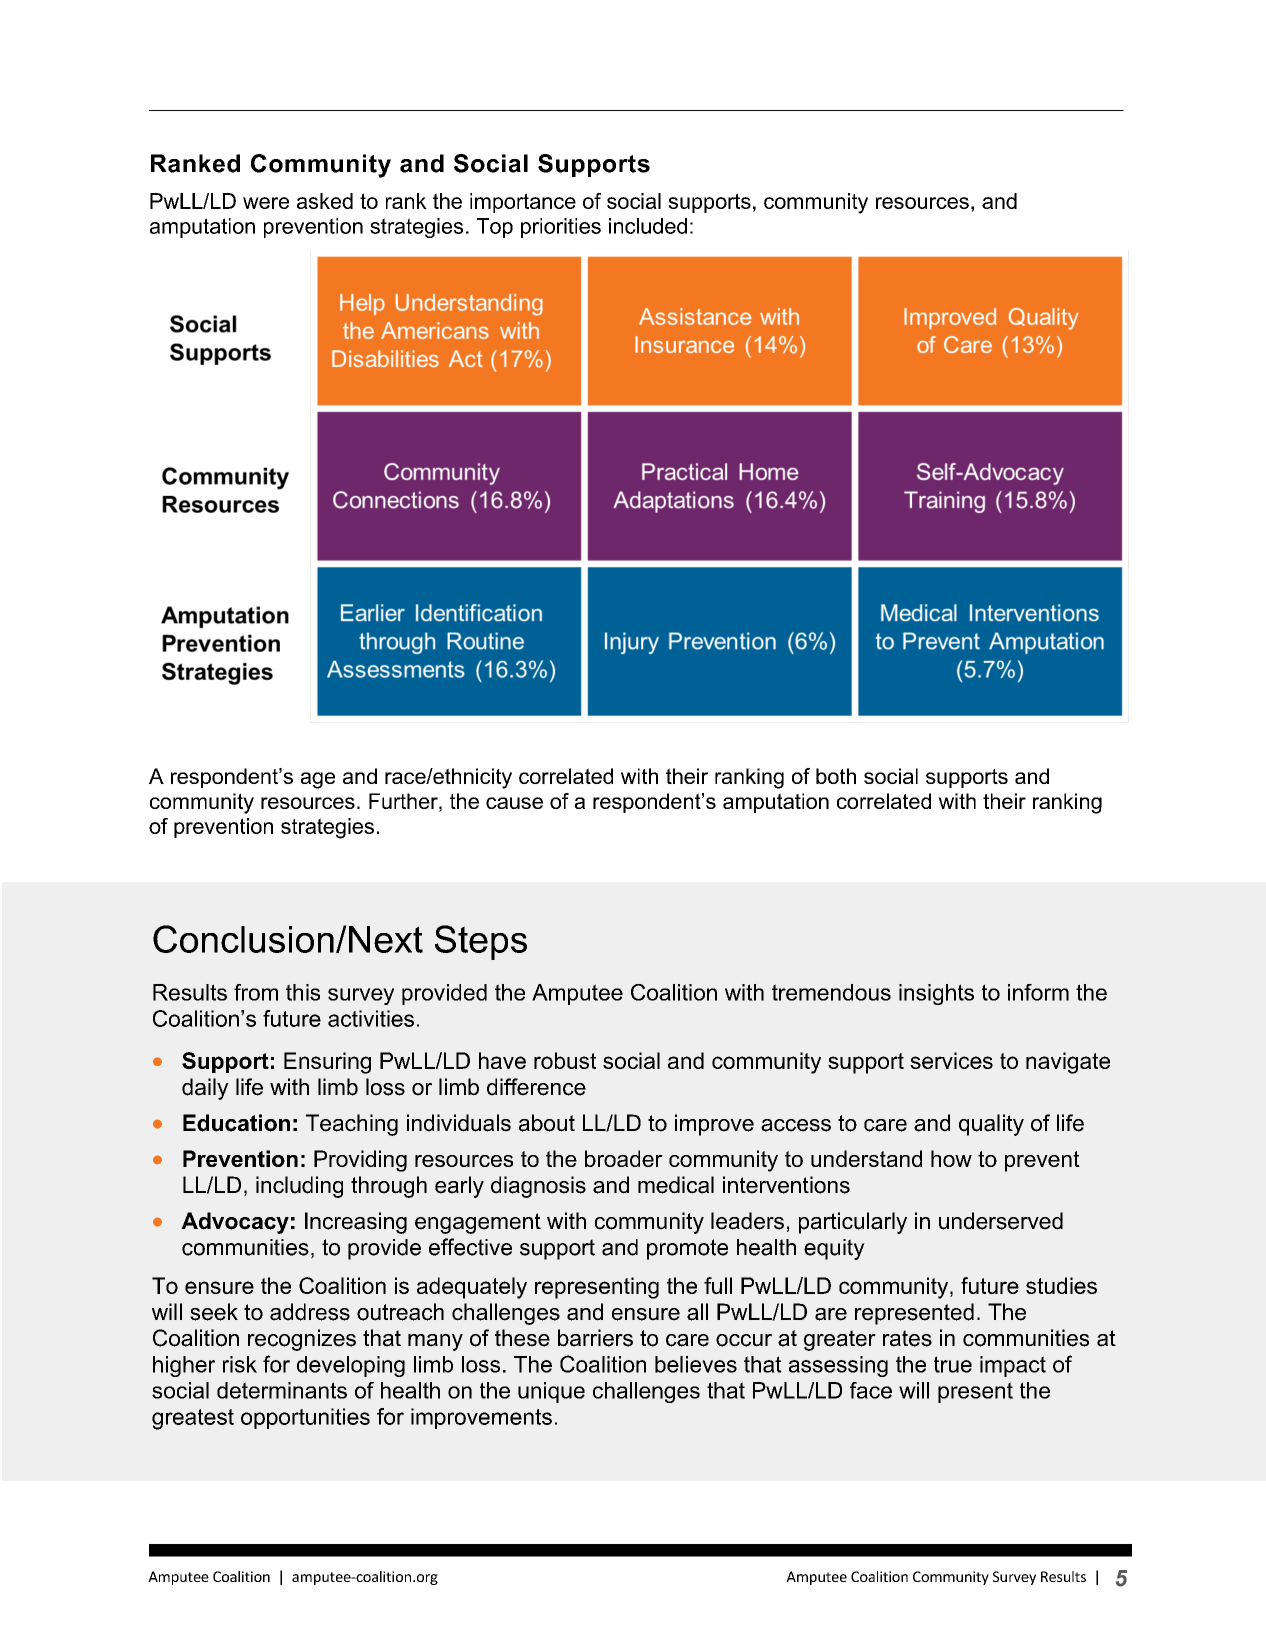 The height and width of the screenshot is (1638, 1266). What do you see at coordinates (282, 1390) in the screenshot?
I see `determinants` at bounding box center [282, 1390].
